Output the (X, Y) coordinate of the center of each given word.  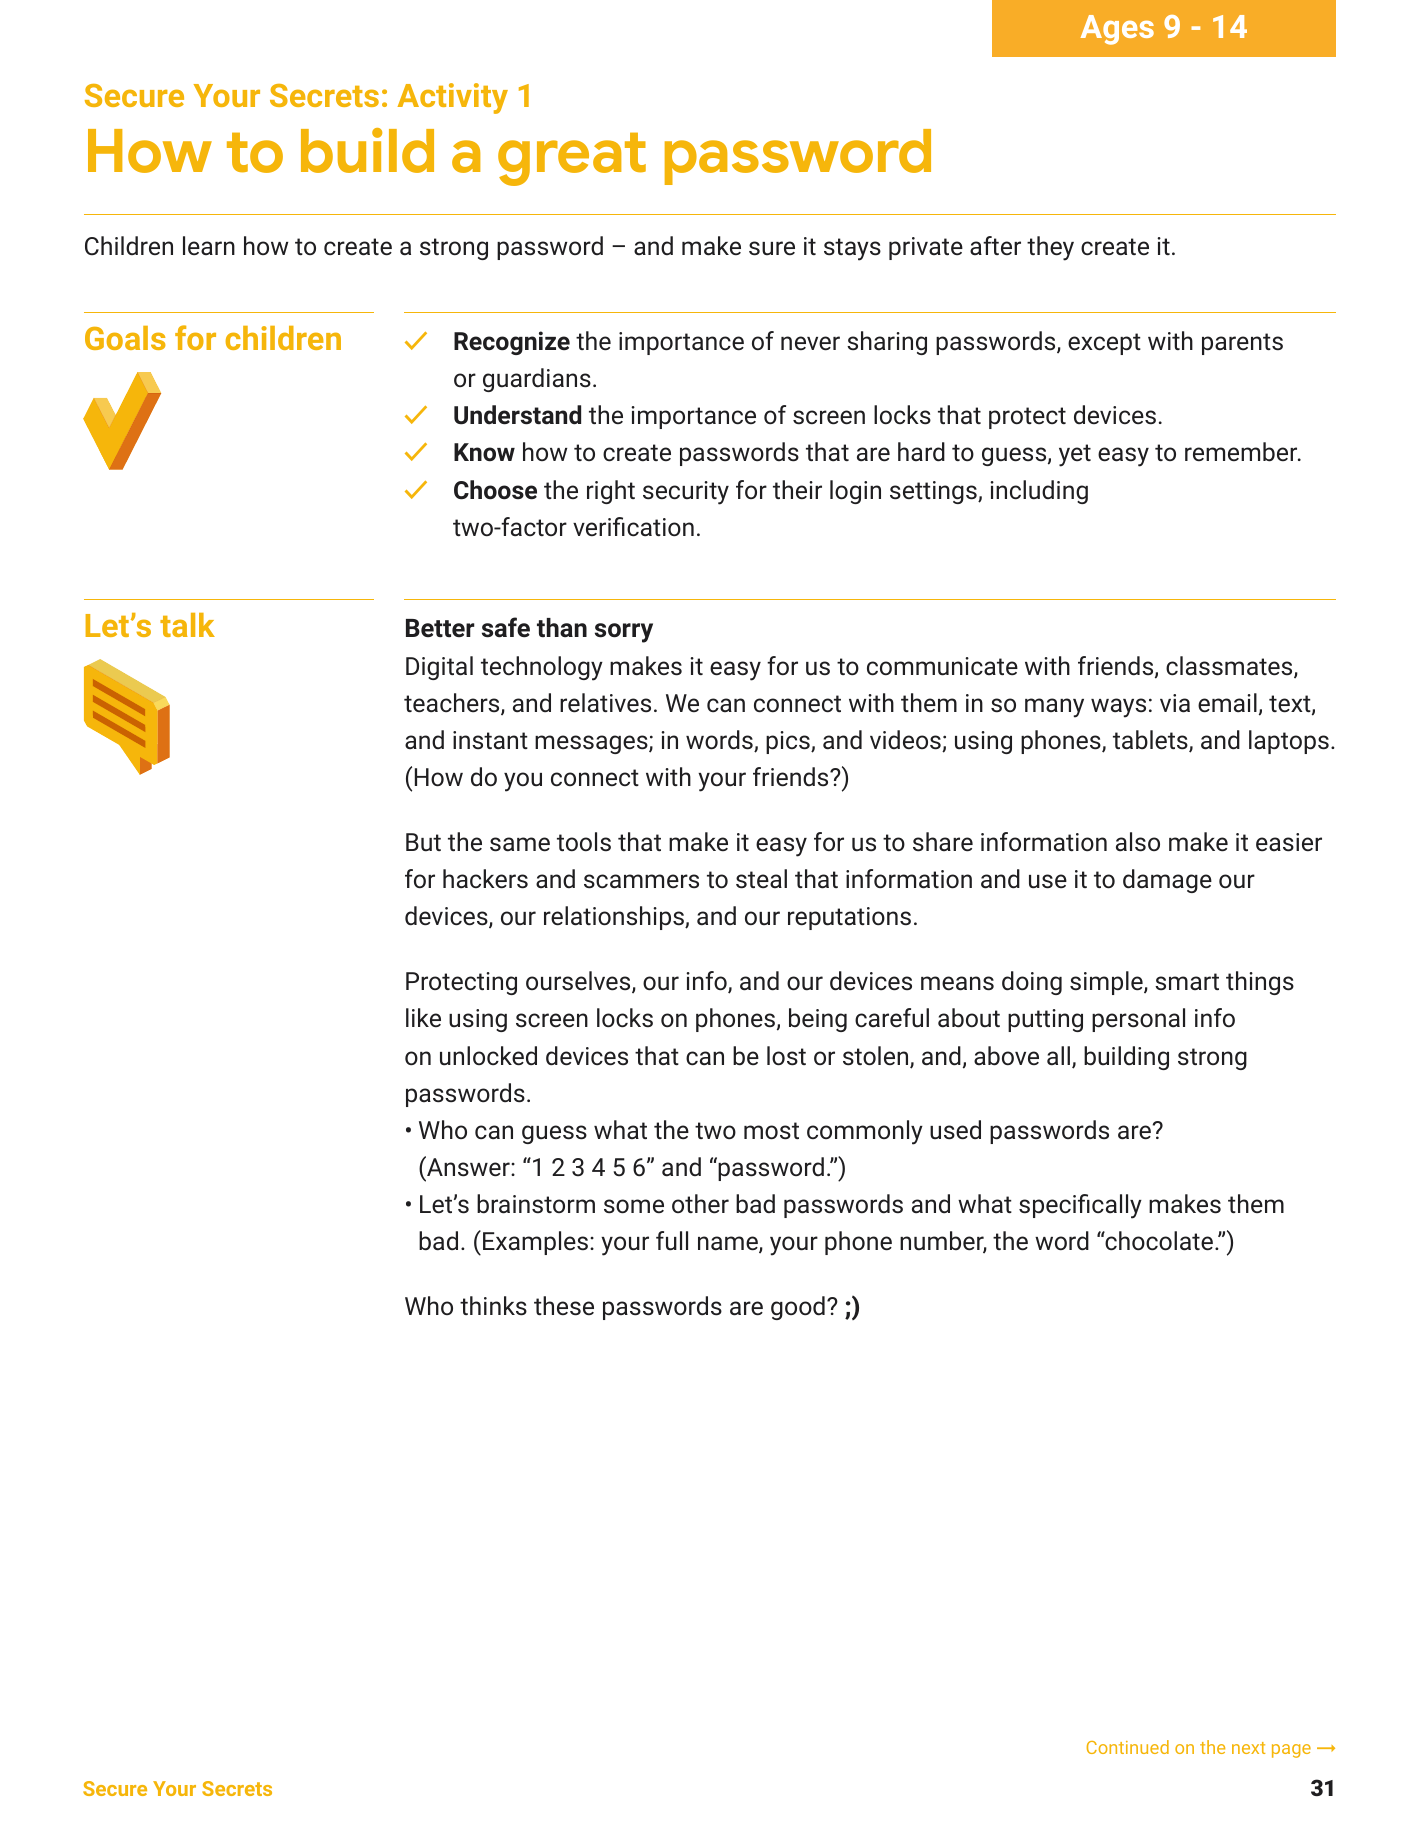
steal (761, 879)
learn (209, 246)
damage (1167, 881)
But (423, 842)
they (1050, 248)
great (572, 159)
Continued (1128, 1747)
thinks (493, 1306)
